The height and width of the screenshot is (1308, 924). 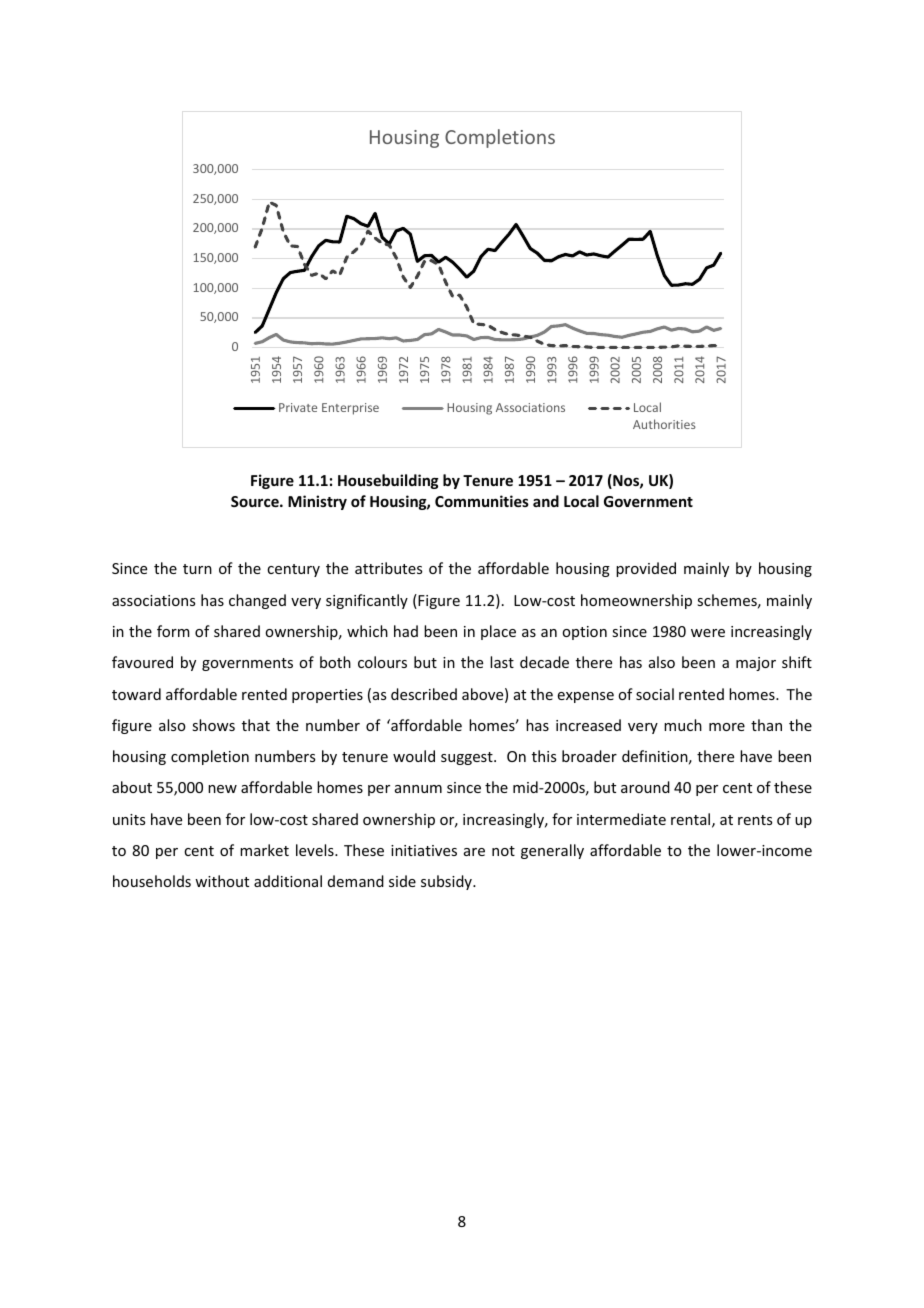 I want to click on Enterprise, so click(x=350, y=409).
